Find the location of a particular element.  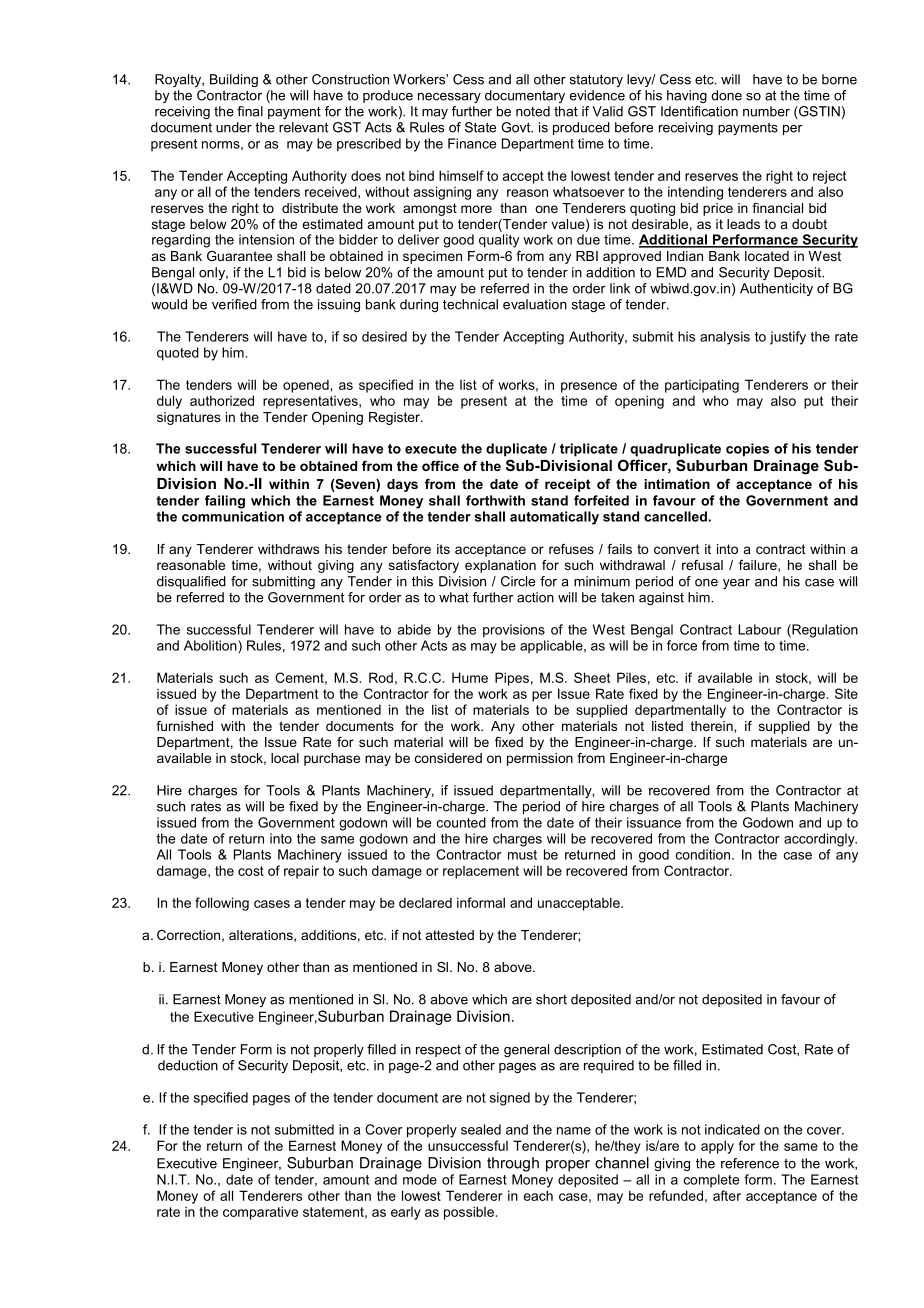

condition is located at coordinates (703, 854).
